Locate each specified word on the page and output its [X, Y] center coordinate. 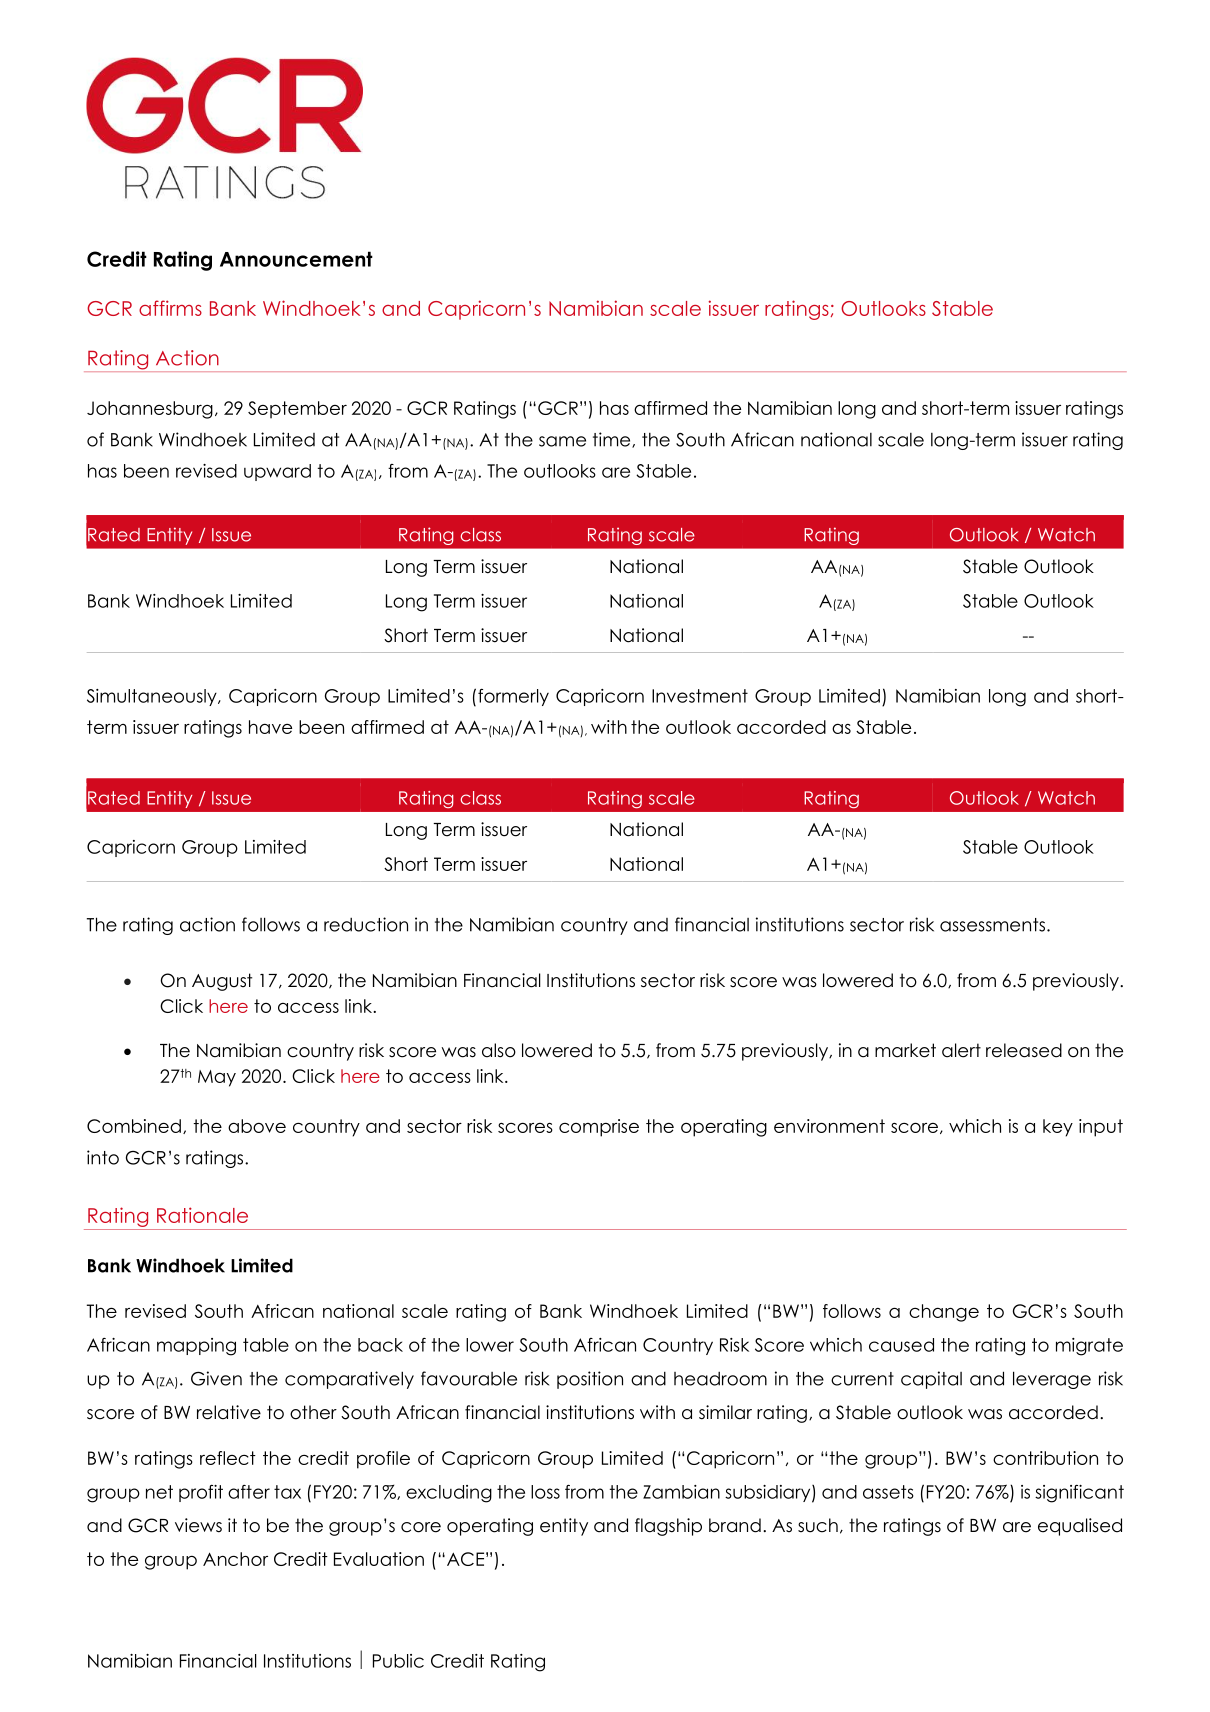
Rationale [202, 1215]
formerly [513, 697]
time [613, 440]
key [1058, 1128]
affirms [170, 308]
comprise [599, 1128]
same [562, 441]
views [198, 1525]
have [270, 727]
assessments [994, 925]
